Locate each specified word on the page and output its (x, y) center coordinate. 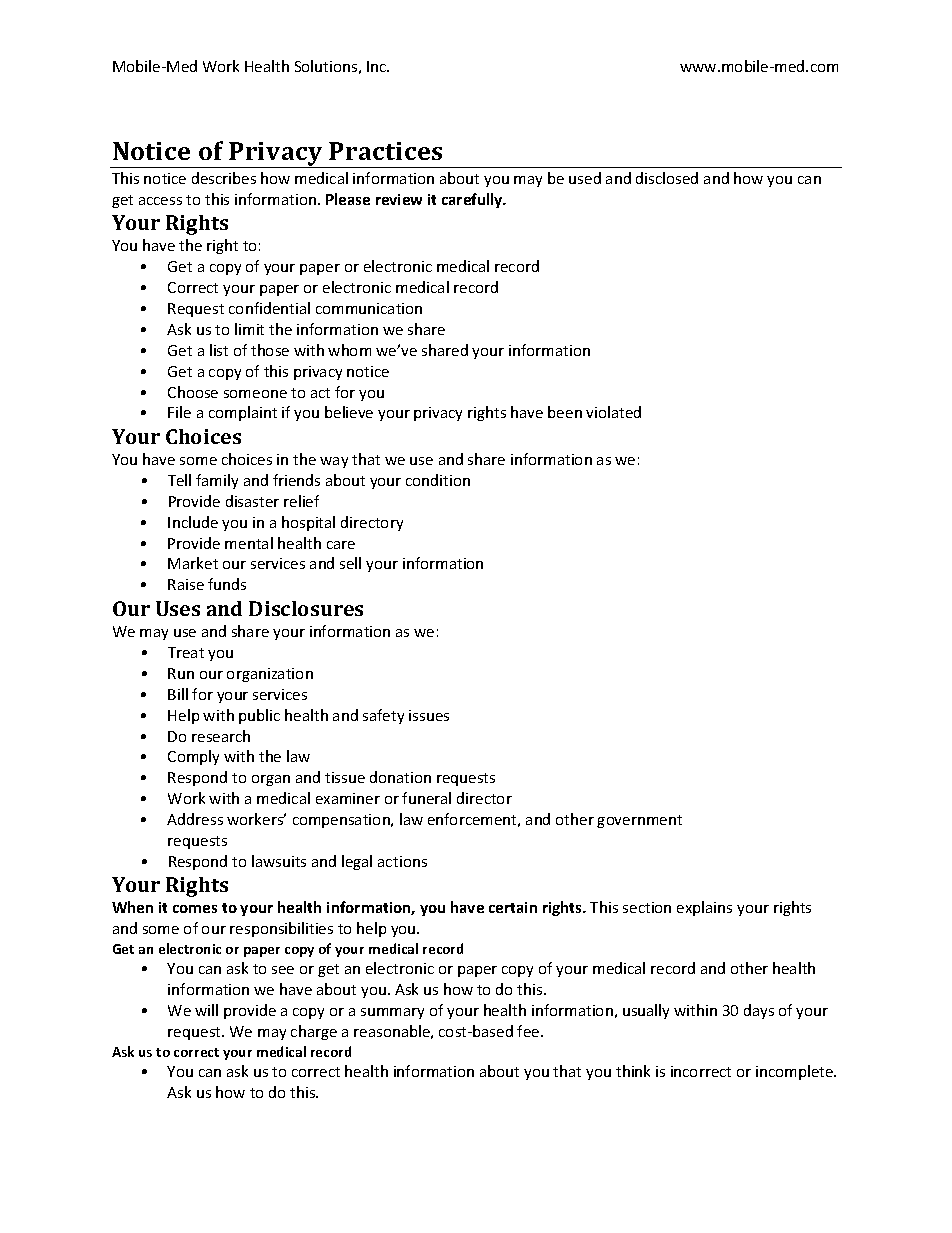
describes (224, 178)
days (759, 1011)
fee (529, 1031)
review (399, 199)
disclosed (667, 178)
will (206, 1010)
